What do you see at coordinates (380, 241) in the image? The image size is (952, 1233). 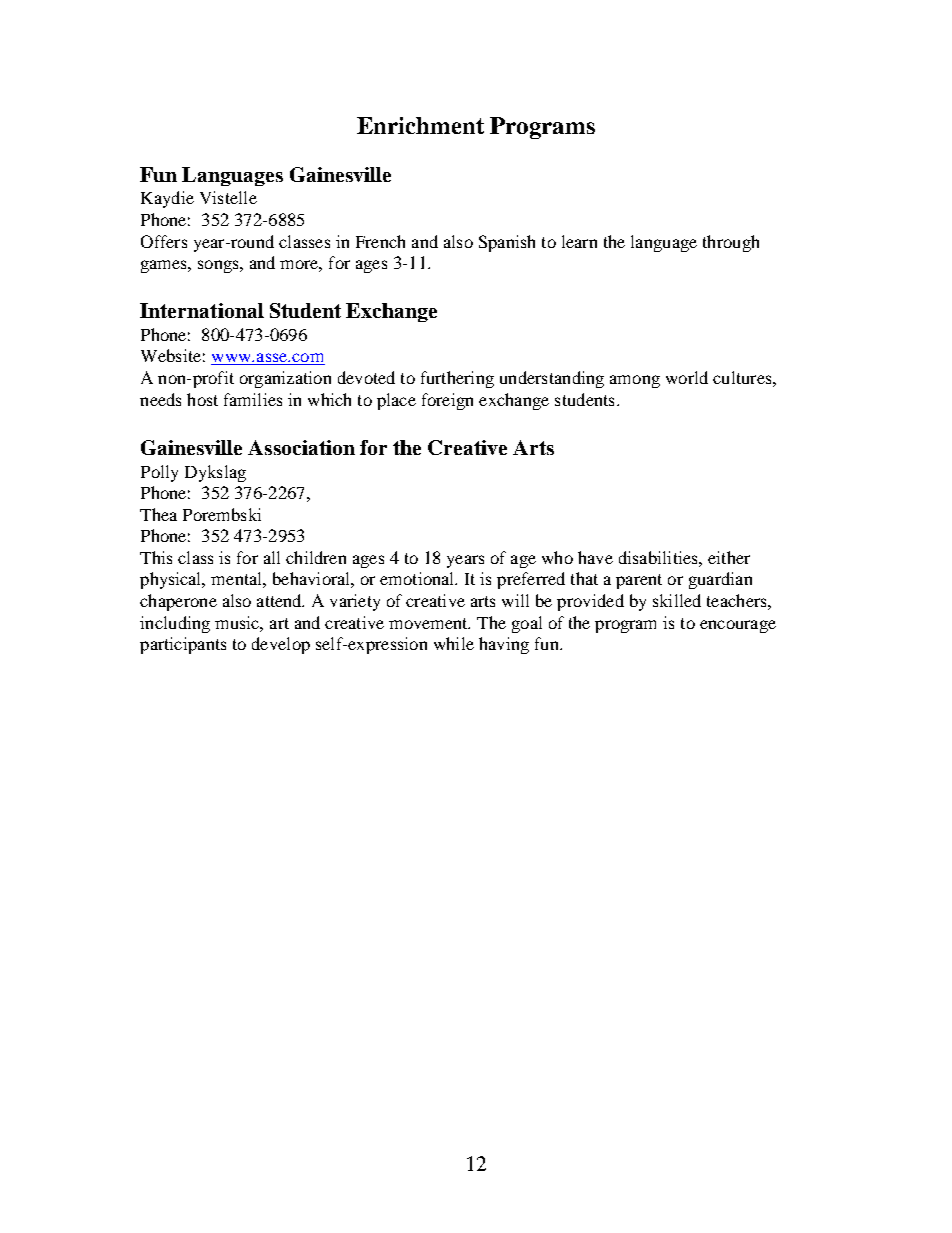 I see `French` at bounding box center [380, 241].
